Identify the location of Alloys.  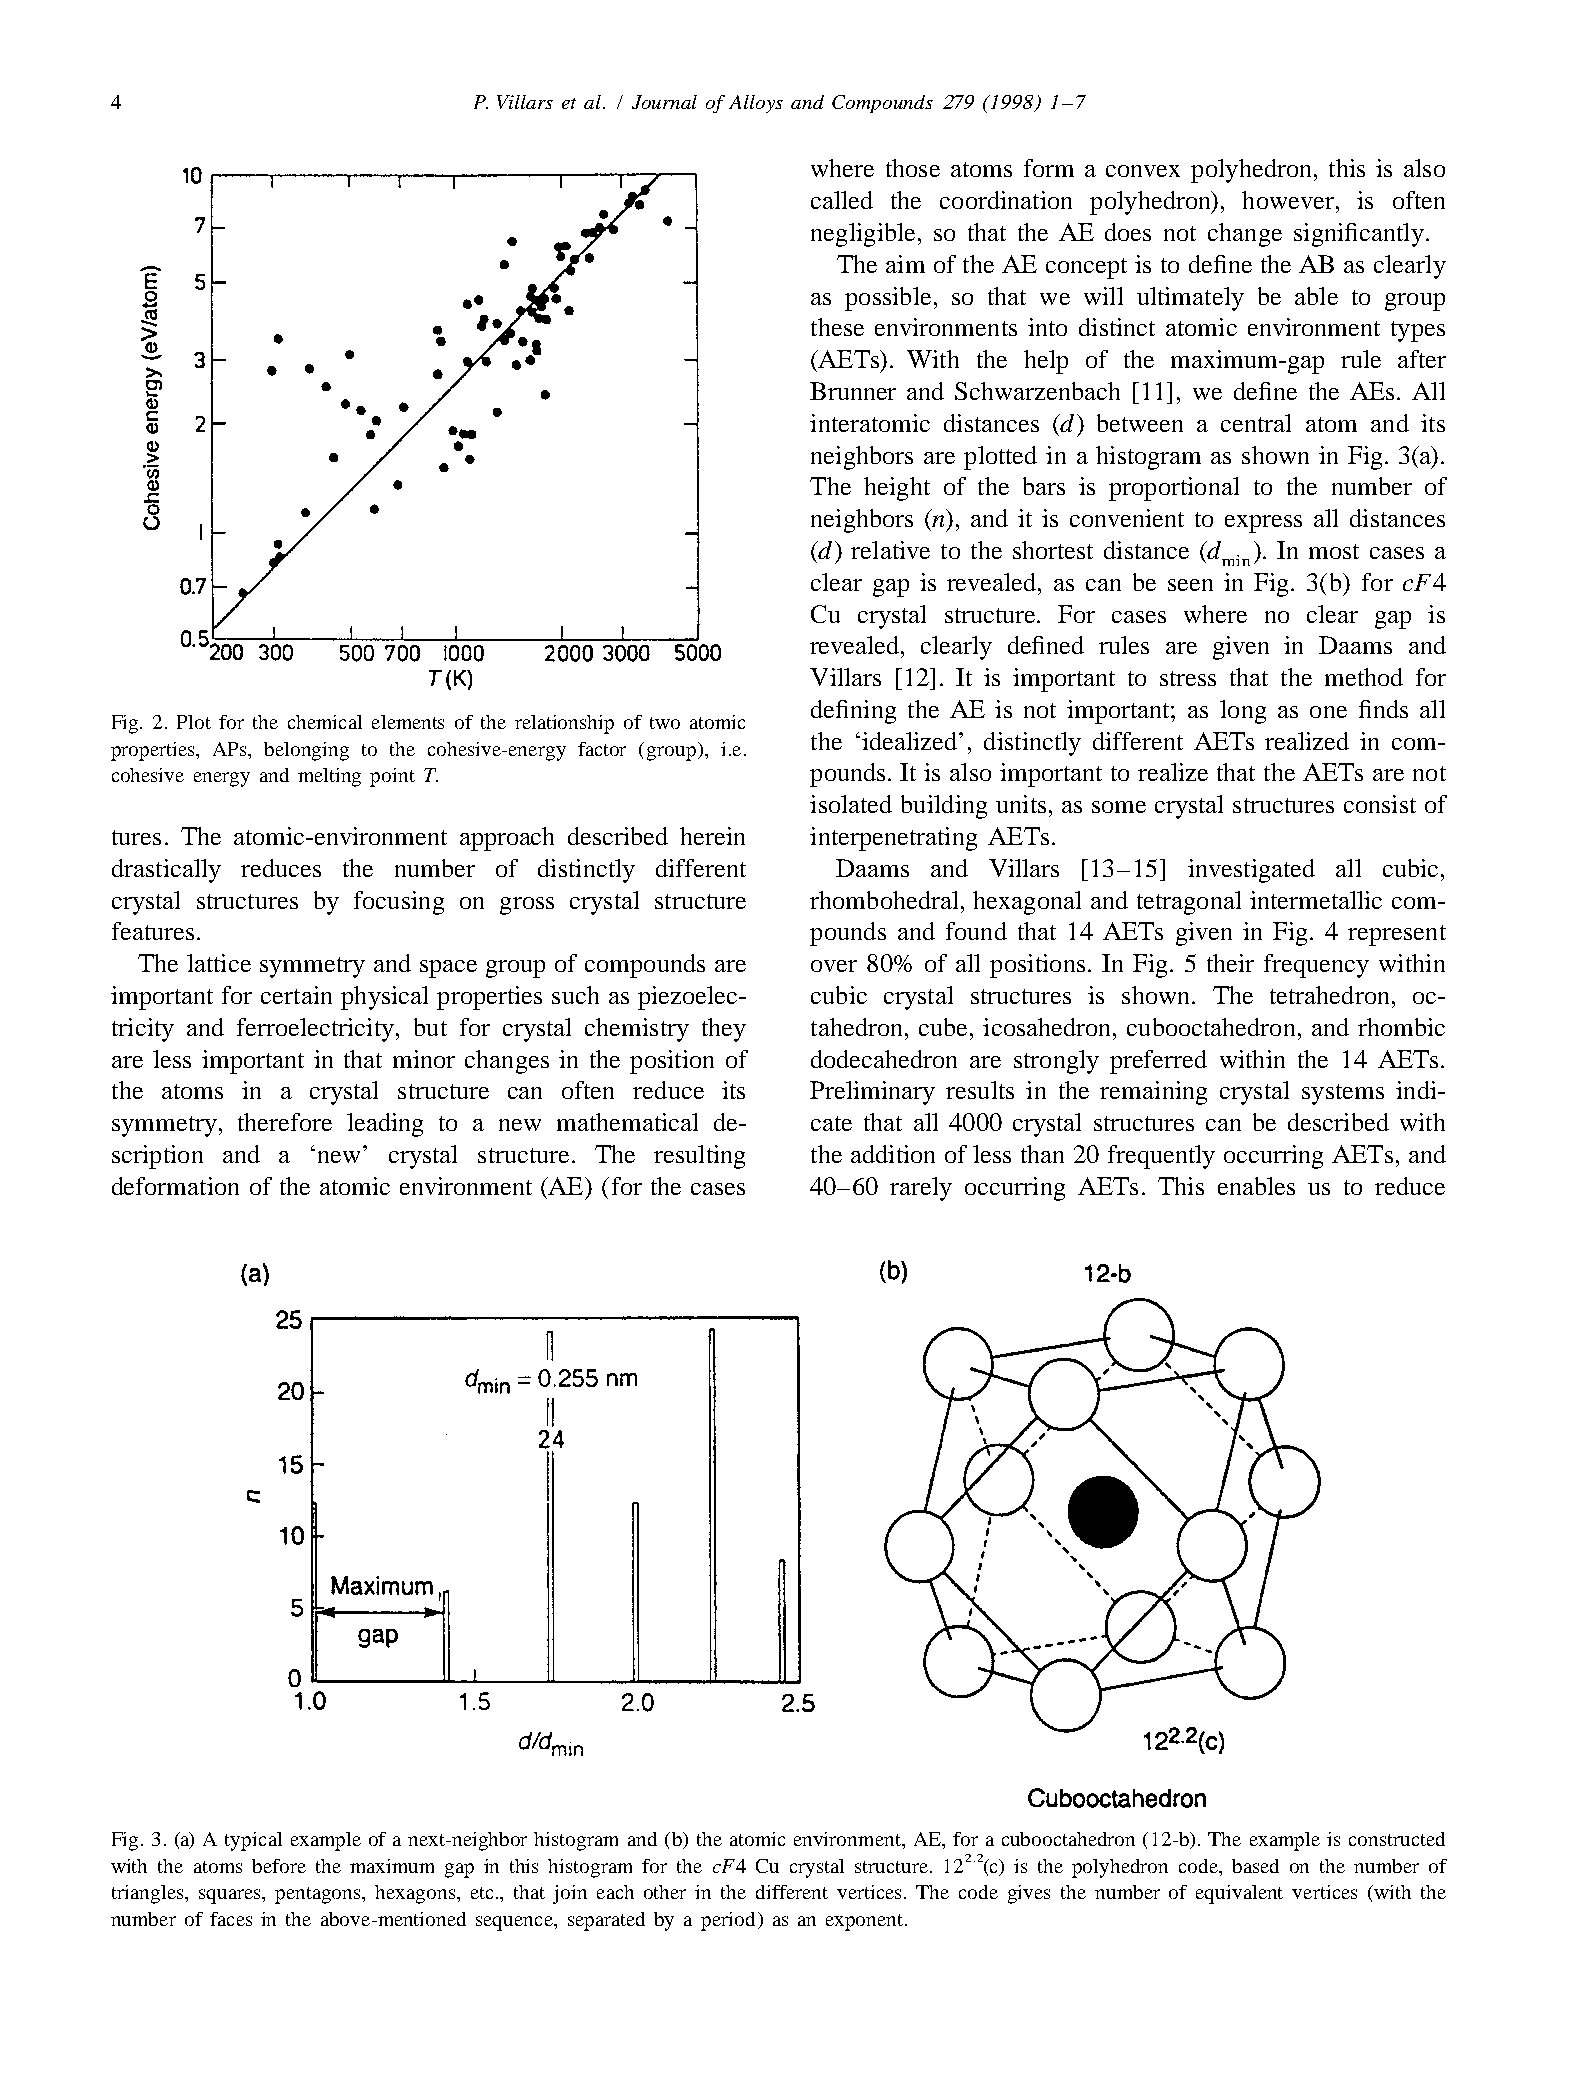
(756, 104).
